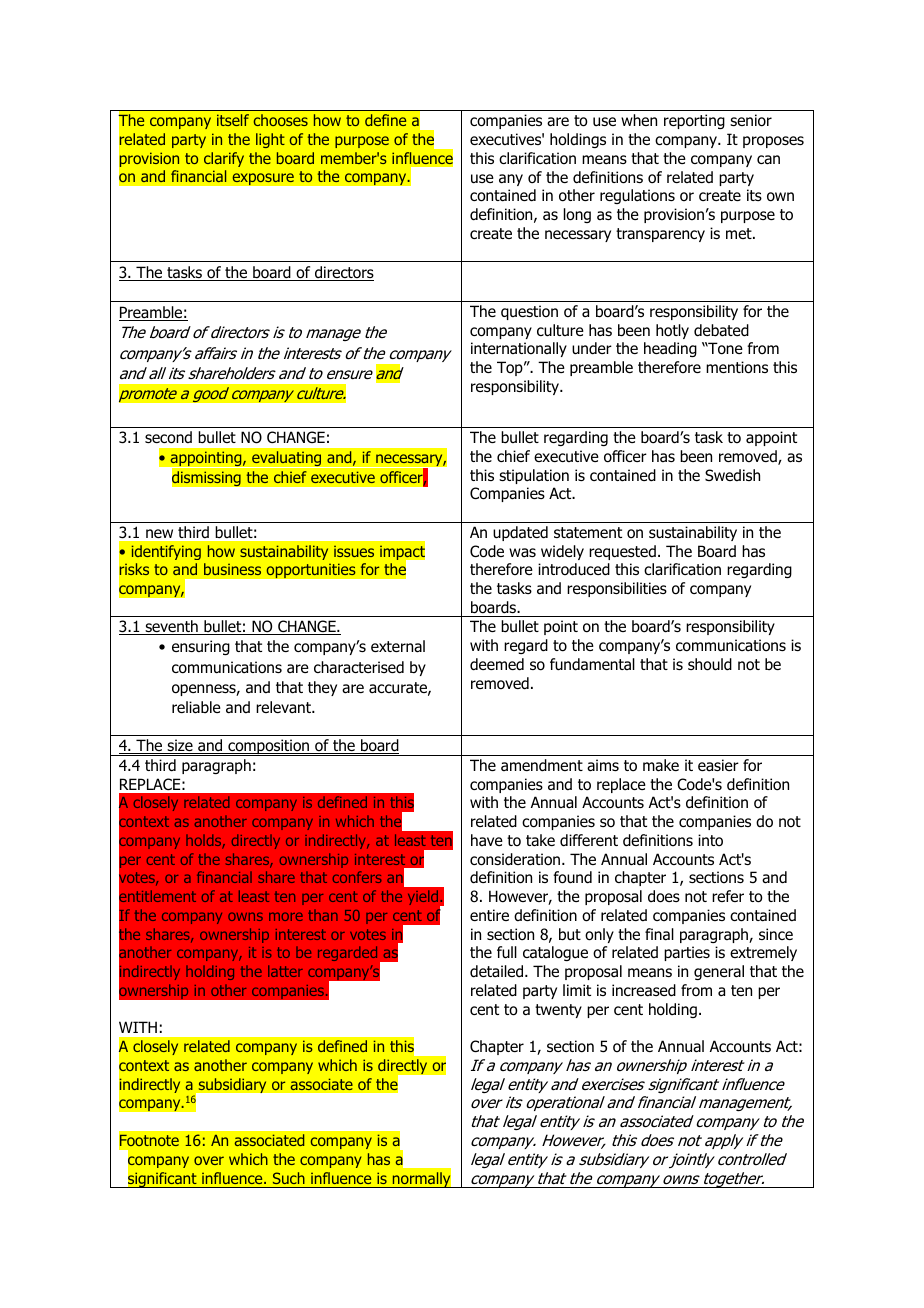 Image resolution: width=924 pixels, height=1308 pixels. Describe the element at coordinates (732, 475) in the document. I see `Swedish` at that location.
